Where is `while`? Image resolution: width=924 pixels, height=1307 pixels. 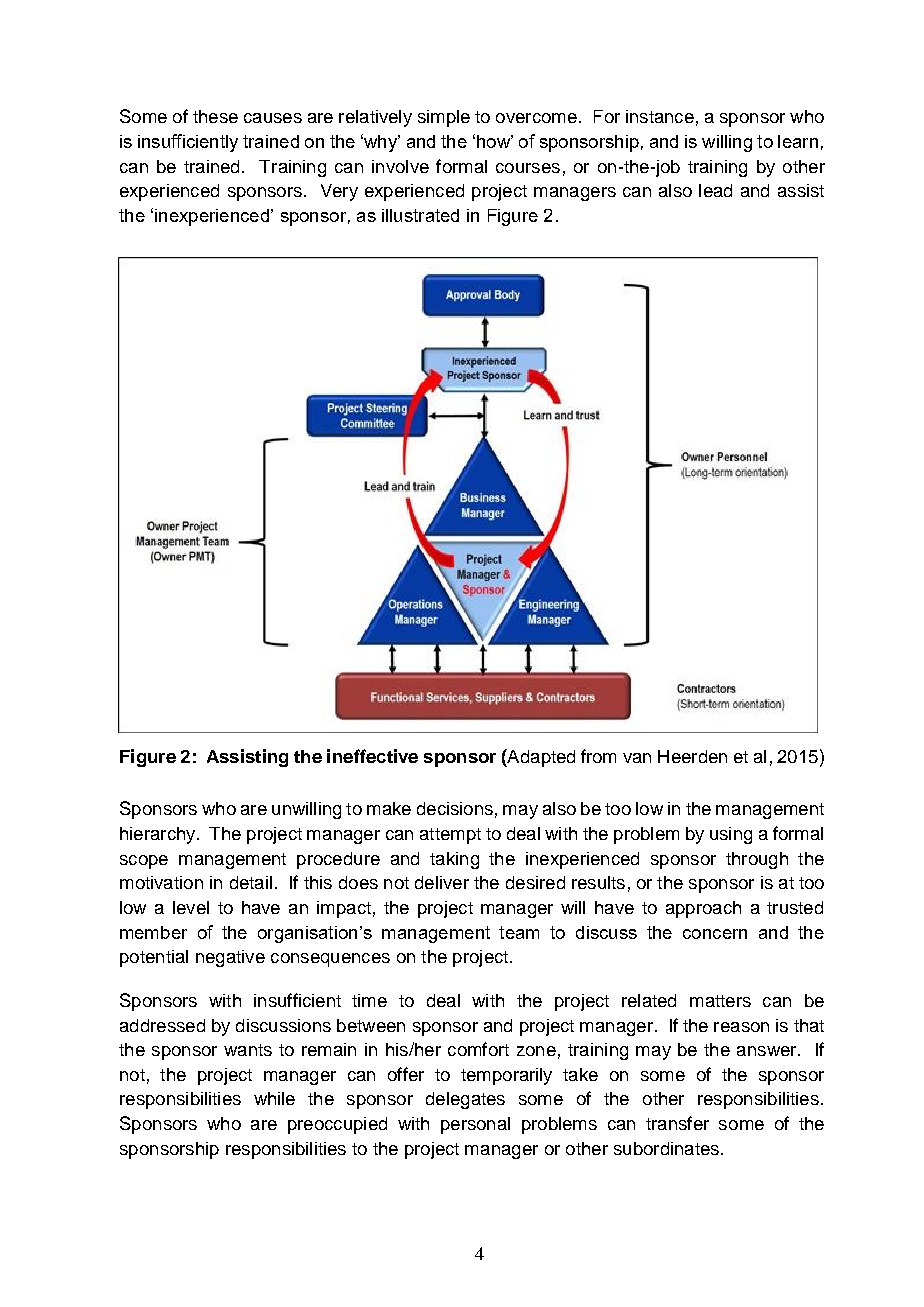 while is located at coordinates (274, 1098).
